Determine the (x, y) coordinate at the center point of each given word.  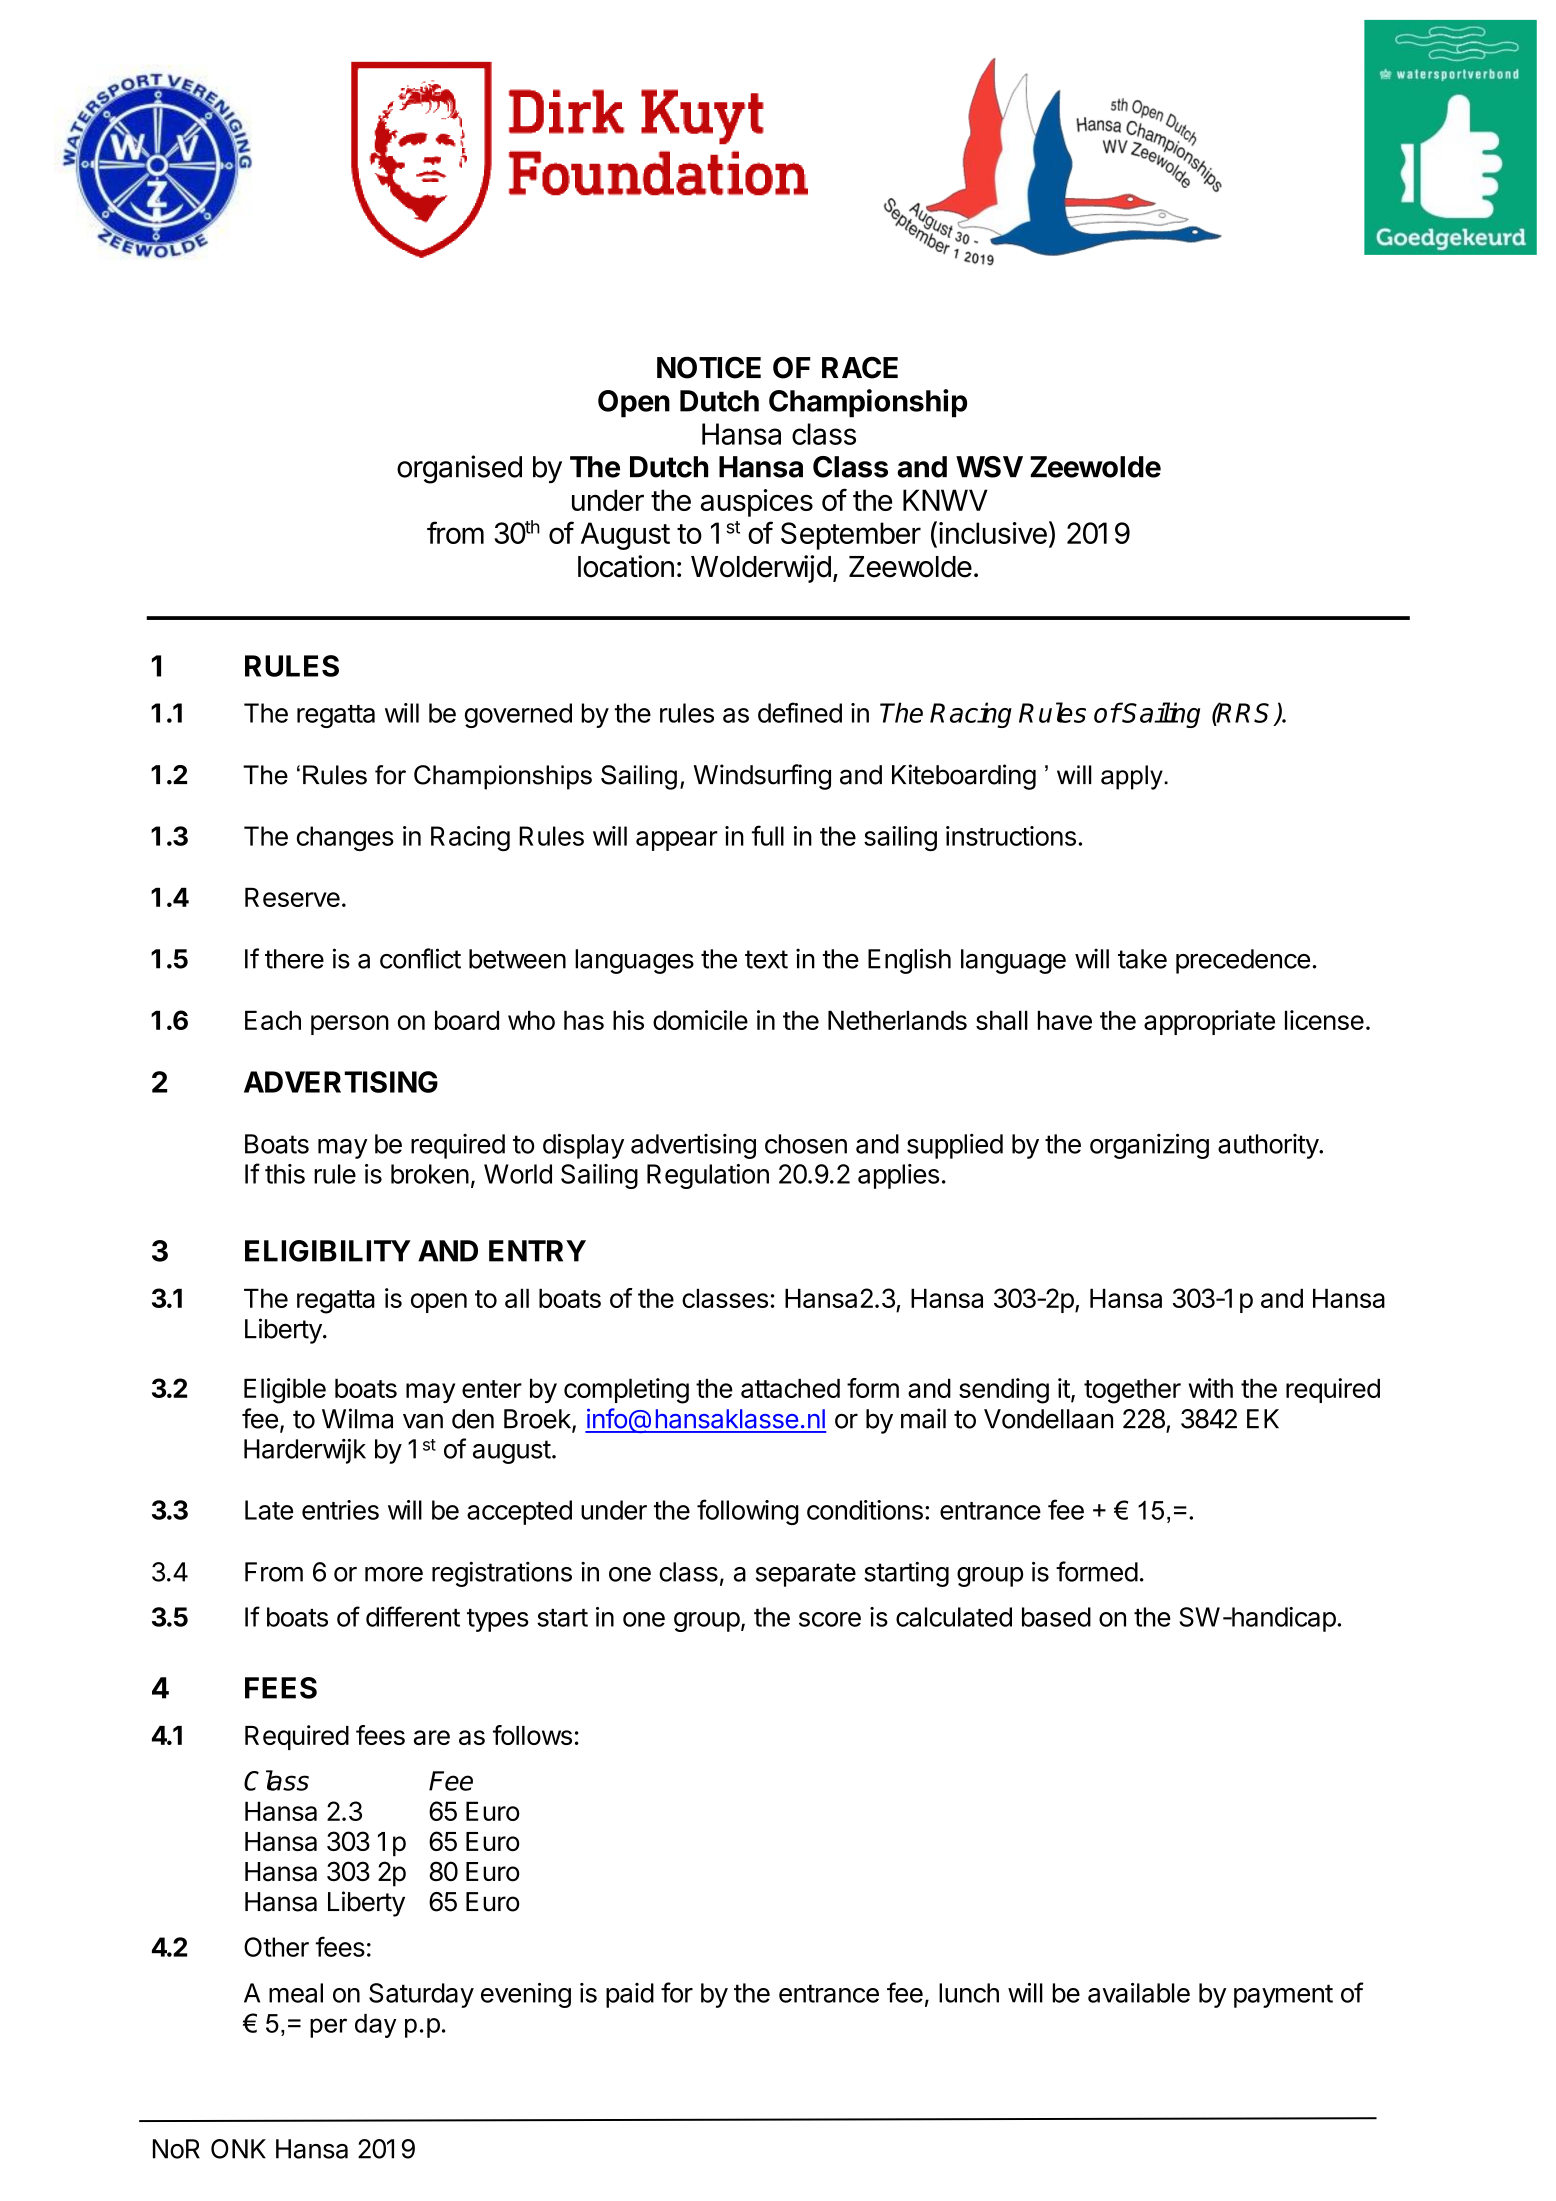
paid (630, 1995)
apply (1133, 777)
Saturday (421, 1995)
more (394, 1574)
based (1056, 1617)
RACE (860, 367)
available (1139, 1993)
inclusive (993, 533)
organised (459, 469)
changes (345, 838)
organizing (1149, 1146)
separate (806, 1575)
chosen (806, 1144)
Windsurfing (762, 777)
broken (430, 1174)
